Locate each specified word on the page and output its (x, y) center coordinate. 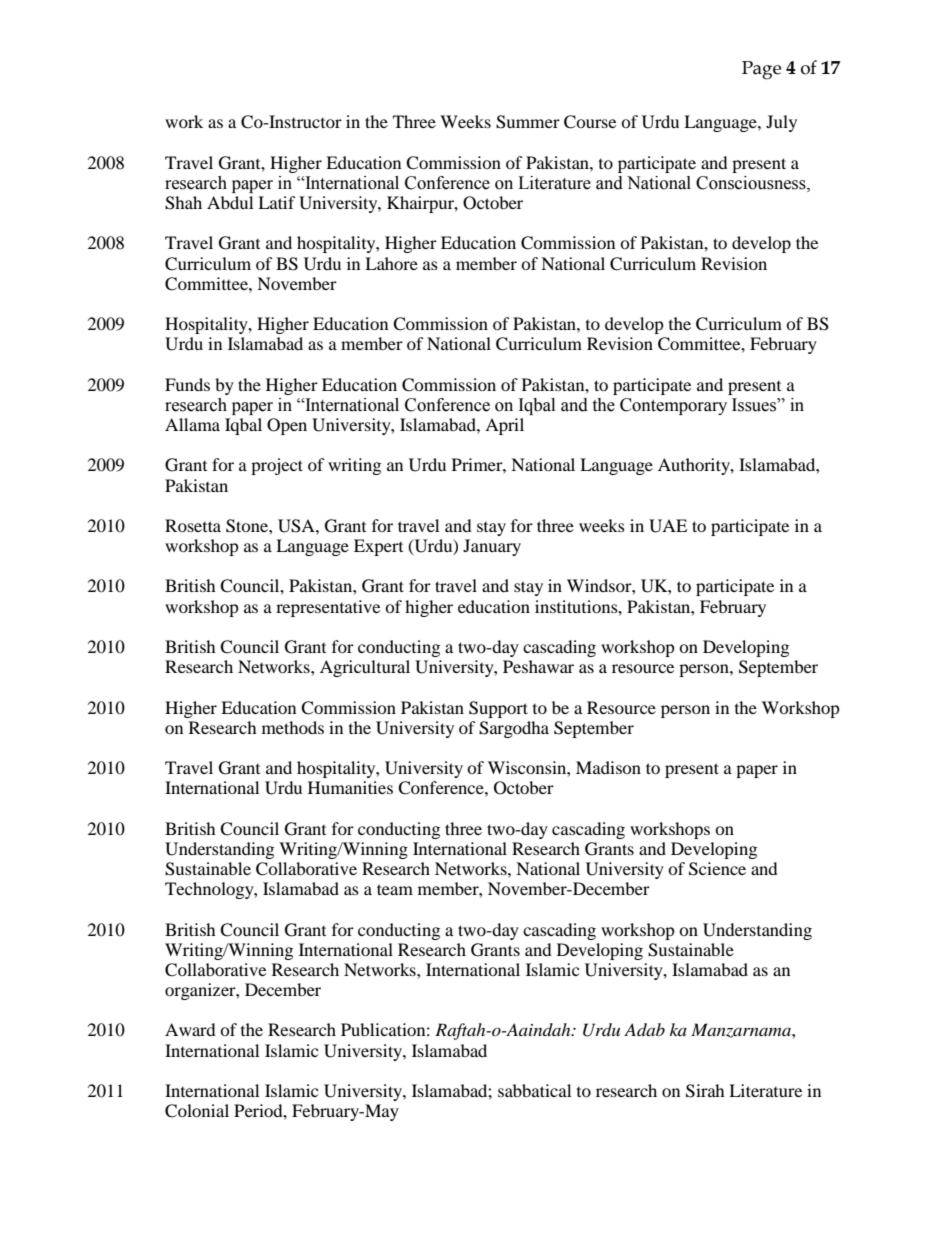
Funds (187, 384)
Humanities (350, 787)
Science (717, 869)
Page (761, 70)
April (504, 426)
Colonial (197, 1111)
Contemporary (673, 406)
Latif (277, 202)
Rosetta (193, 525)
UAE (668, 526)
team (395, 889)
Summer (528, 122)
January (492, 547)
